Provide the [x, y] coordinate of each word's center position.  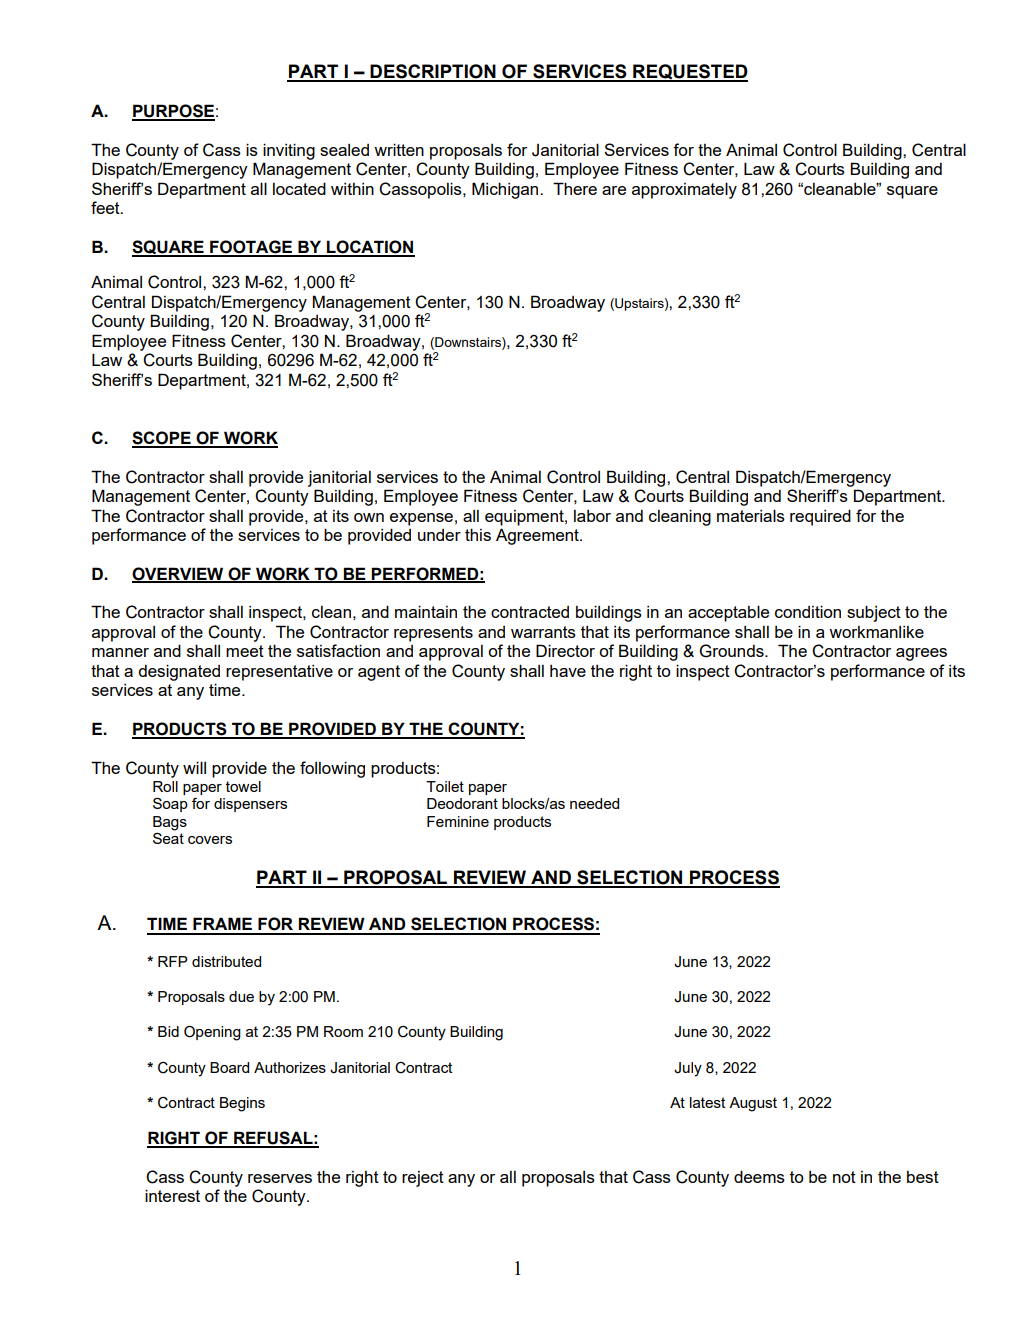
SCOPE [162, 439]
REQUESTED [689, 73]
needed [594, 803]
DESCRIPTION [433, 72]
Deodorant [462, 803]
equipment [525, 518]
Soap [170, 805]
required [820, 517]
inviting [289, 151]
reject [423, 1179]
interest [172, 1195]
